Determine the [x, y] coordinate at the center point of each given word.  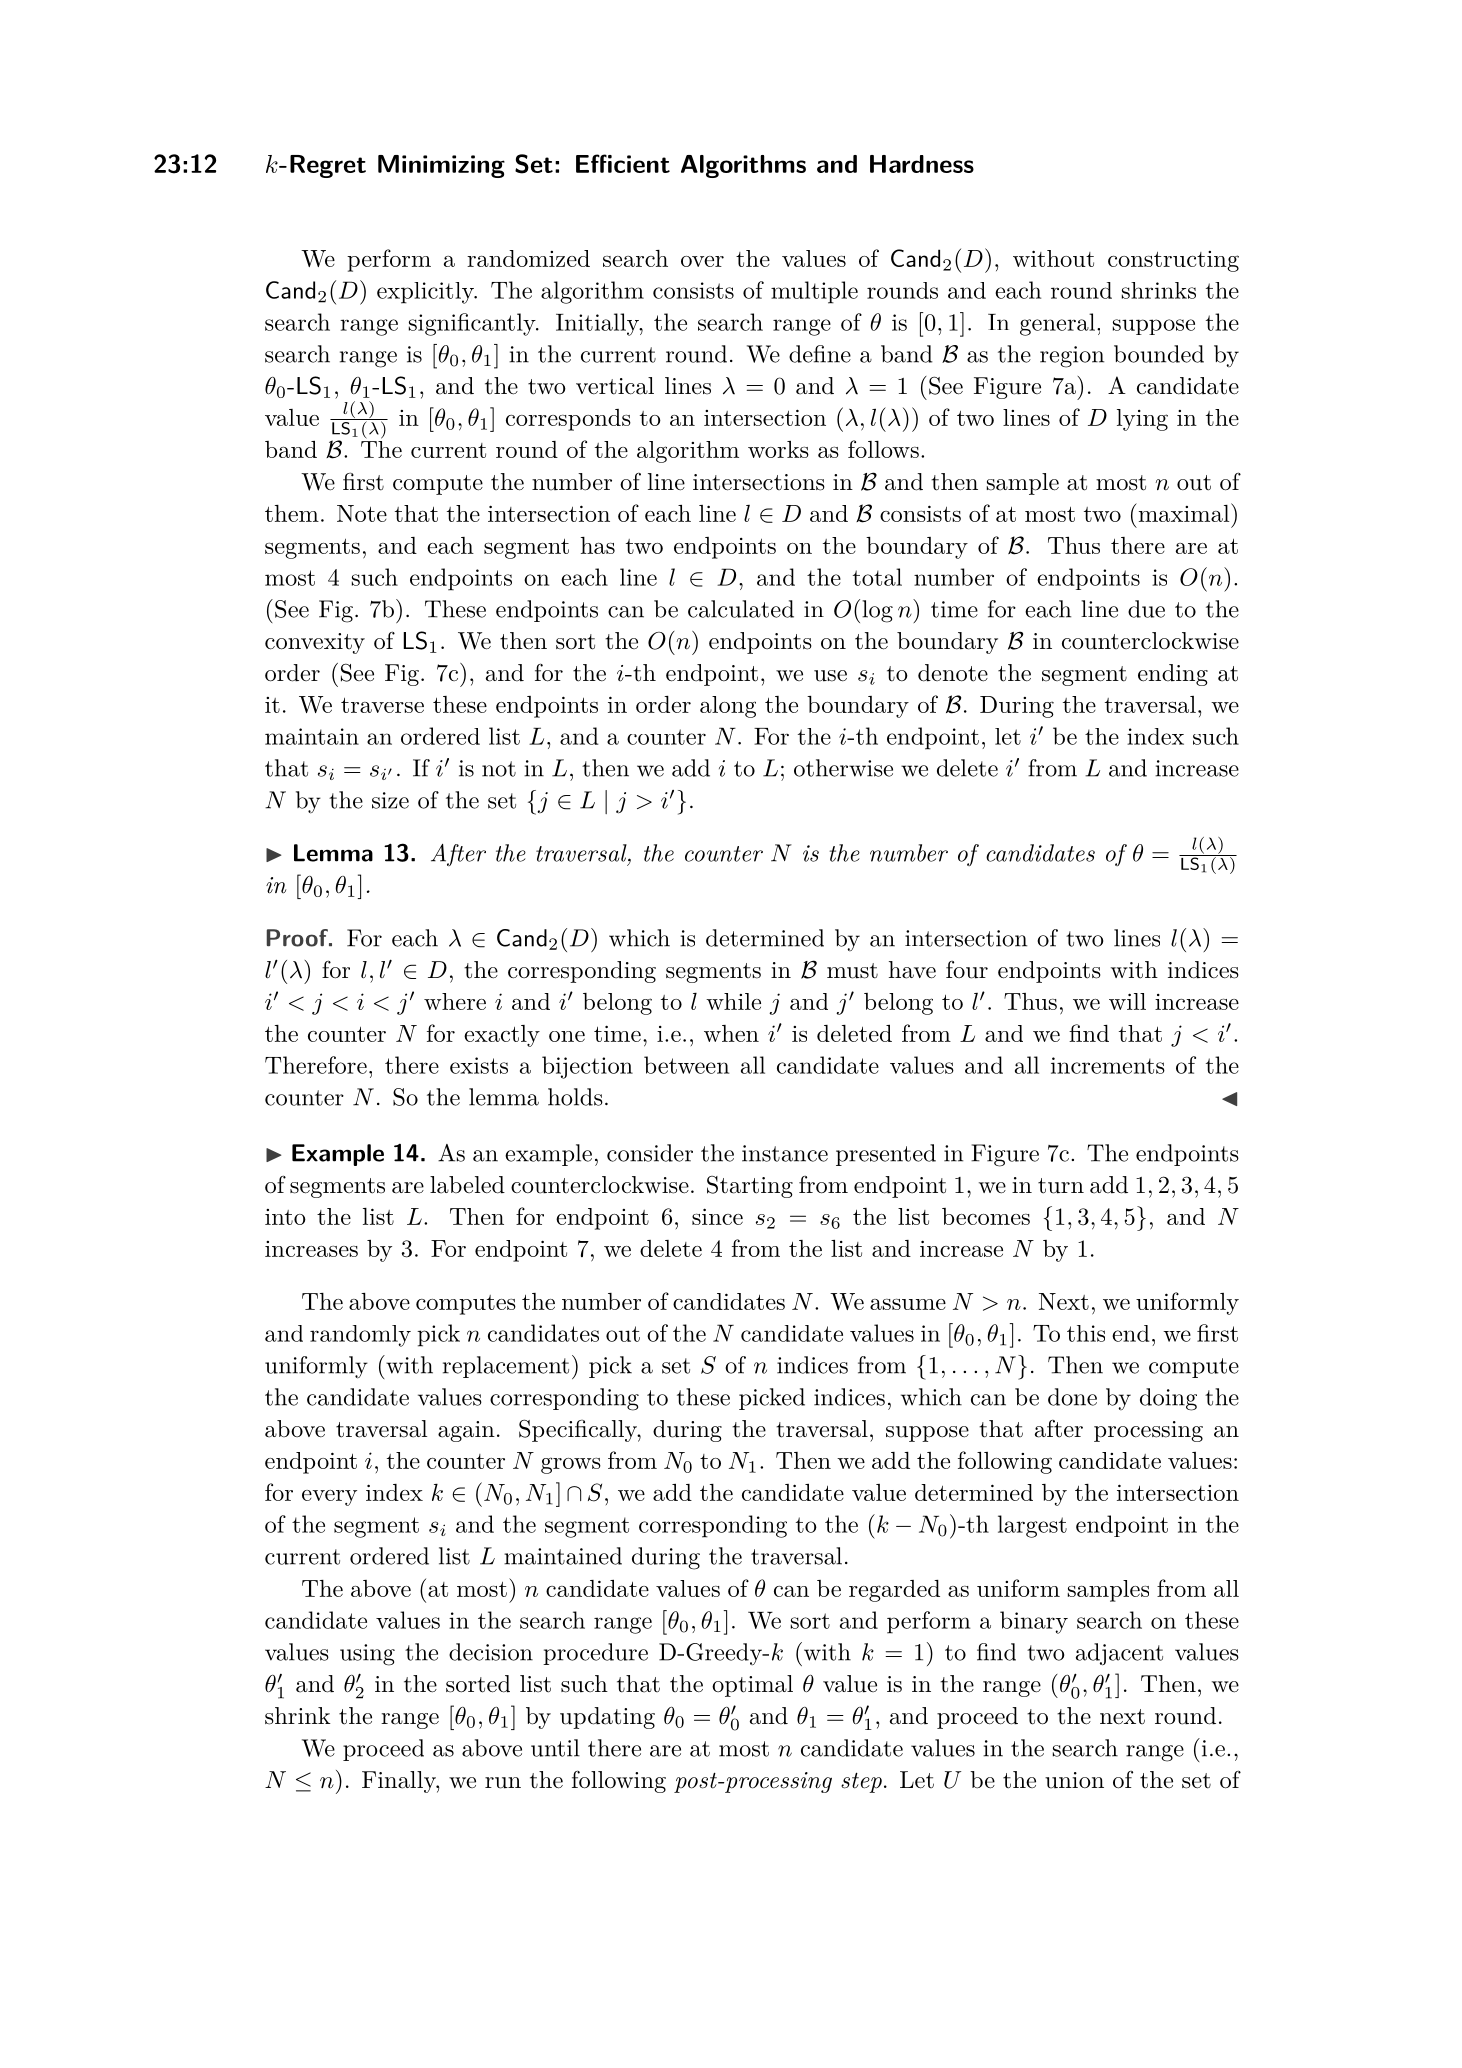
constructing [1173, 261]
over [702, 261]
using [367, 1655]
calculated [741, 609]
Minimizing [441, 166]
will [1127, 1001]
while [733, 1001]
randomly [360, 1336]
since [717, 1216]
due [1146, 609]
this [1086, 1333]
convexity [315, 643]
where [455, 1001]
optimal [752, 1686]
